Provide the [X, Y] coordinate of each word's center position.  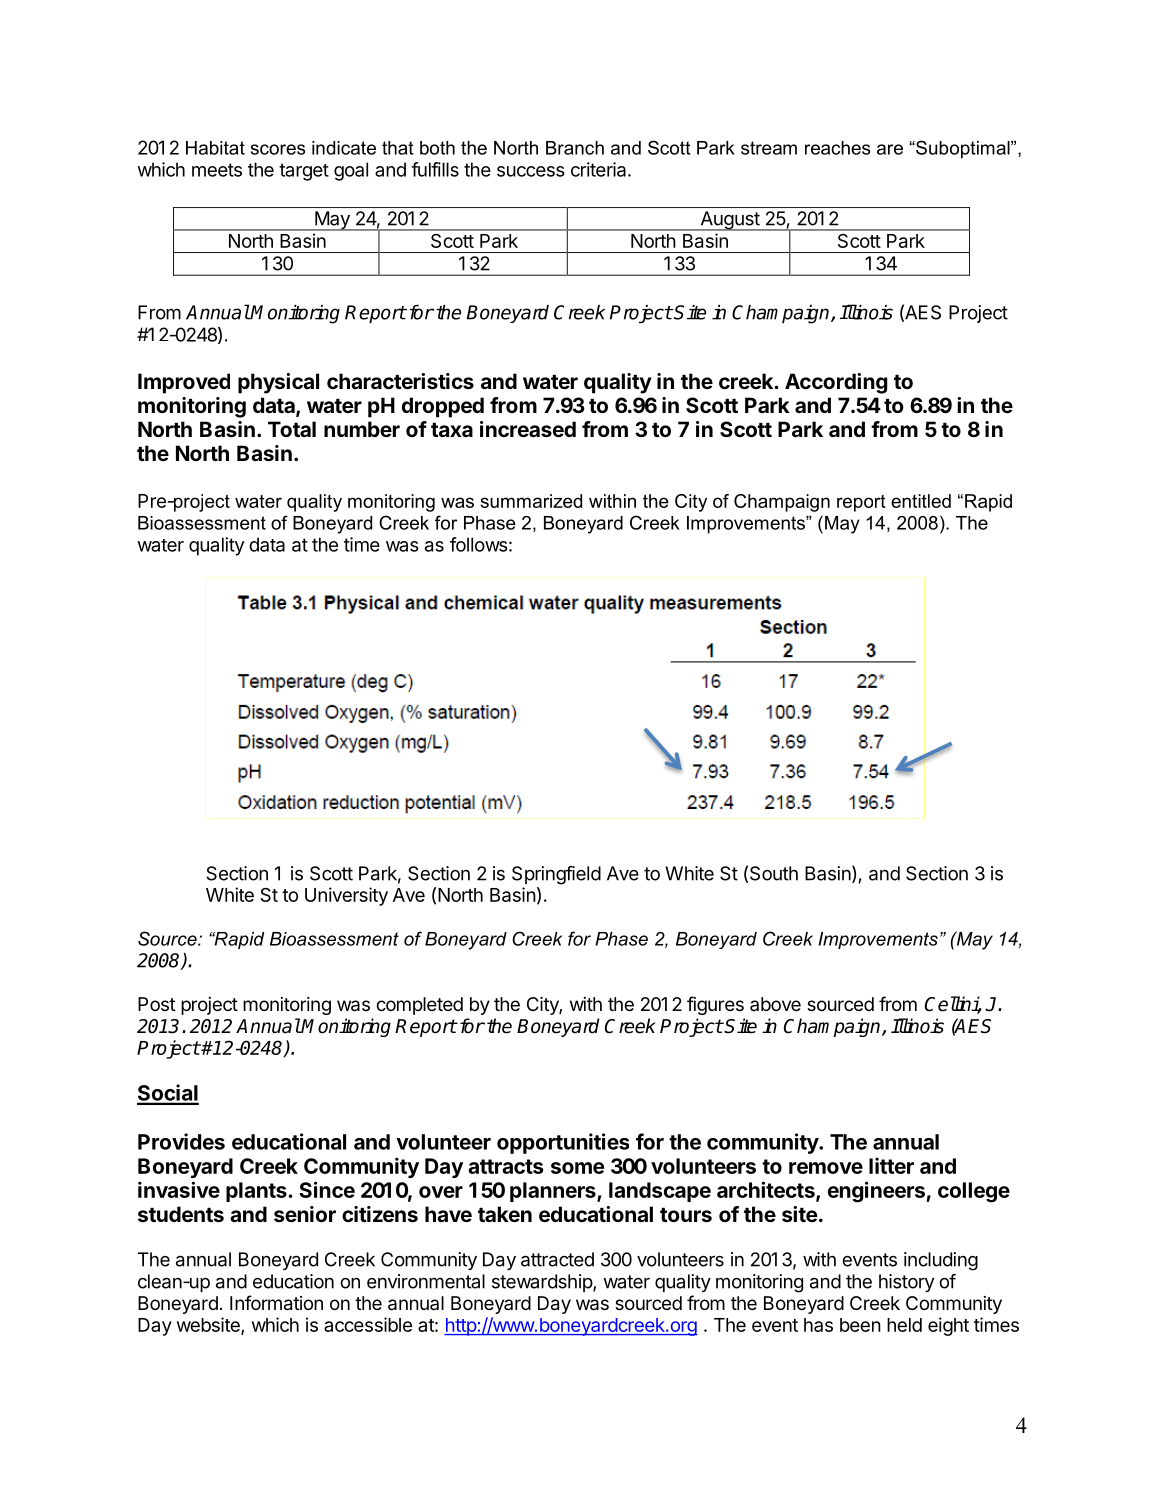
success [531, 171]
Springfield [556, 875]
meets [217, 170]
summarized [531, 501]
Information [276, 1303]
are [890, 149]
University [346, 896]
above [775, 1004]
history [906, 1283]
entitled [921, 501]
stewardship [543, 1283]
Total [292, 429]
